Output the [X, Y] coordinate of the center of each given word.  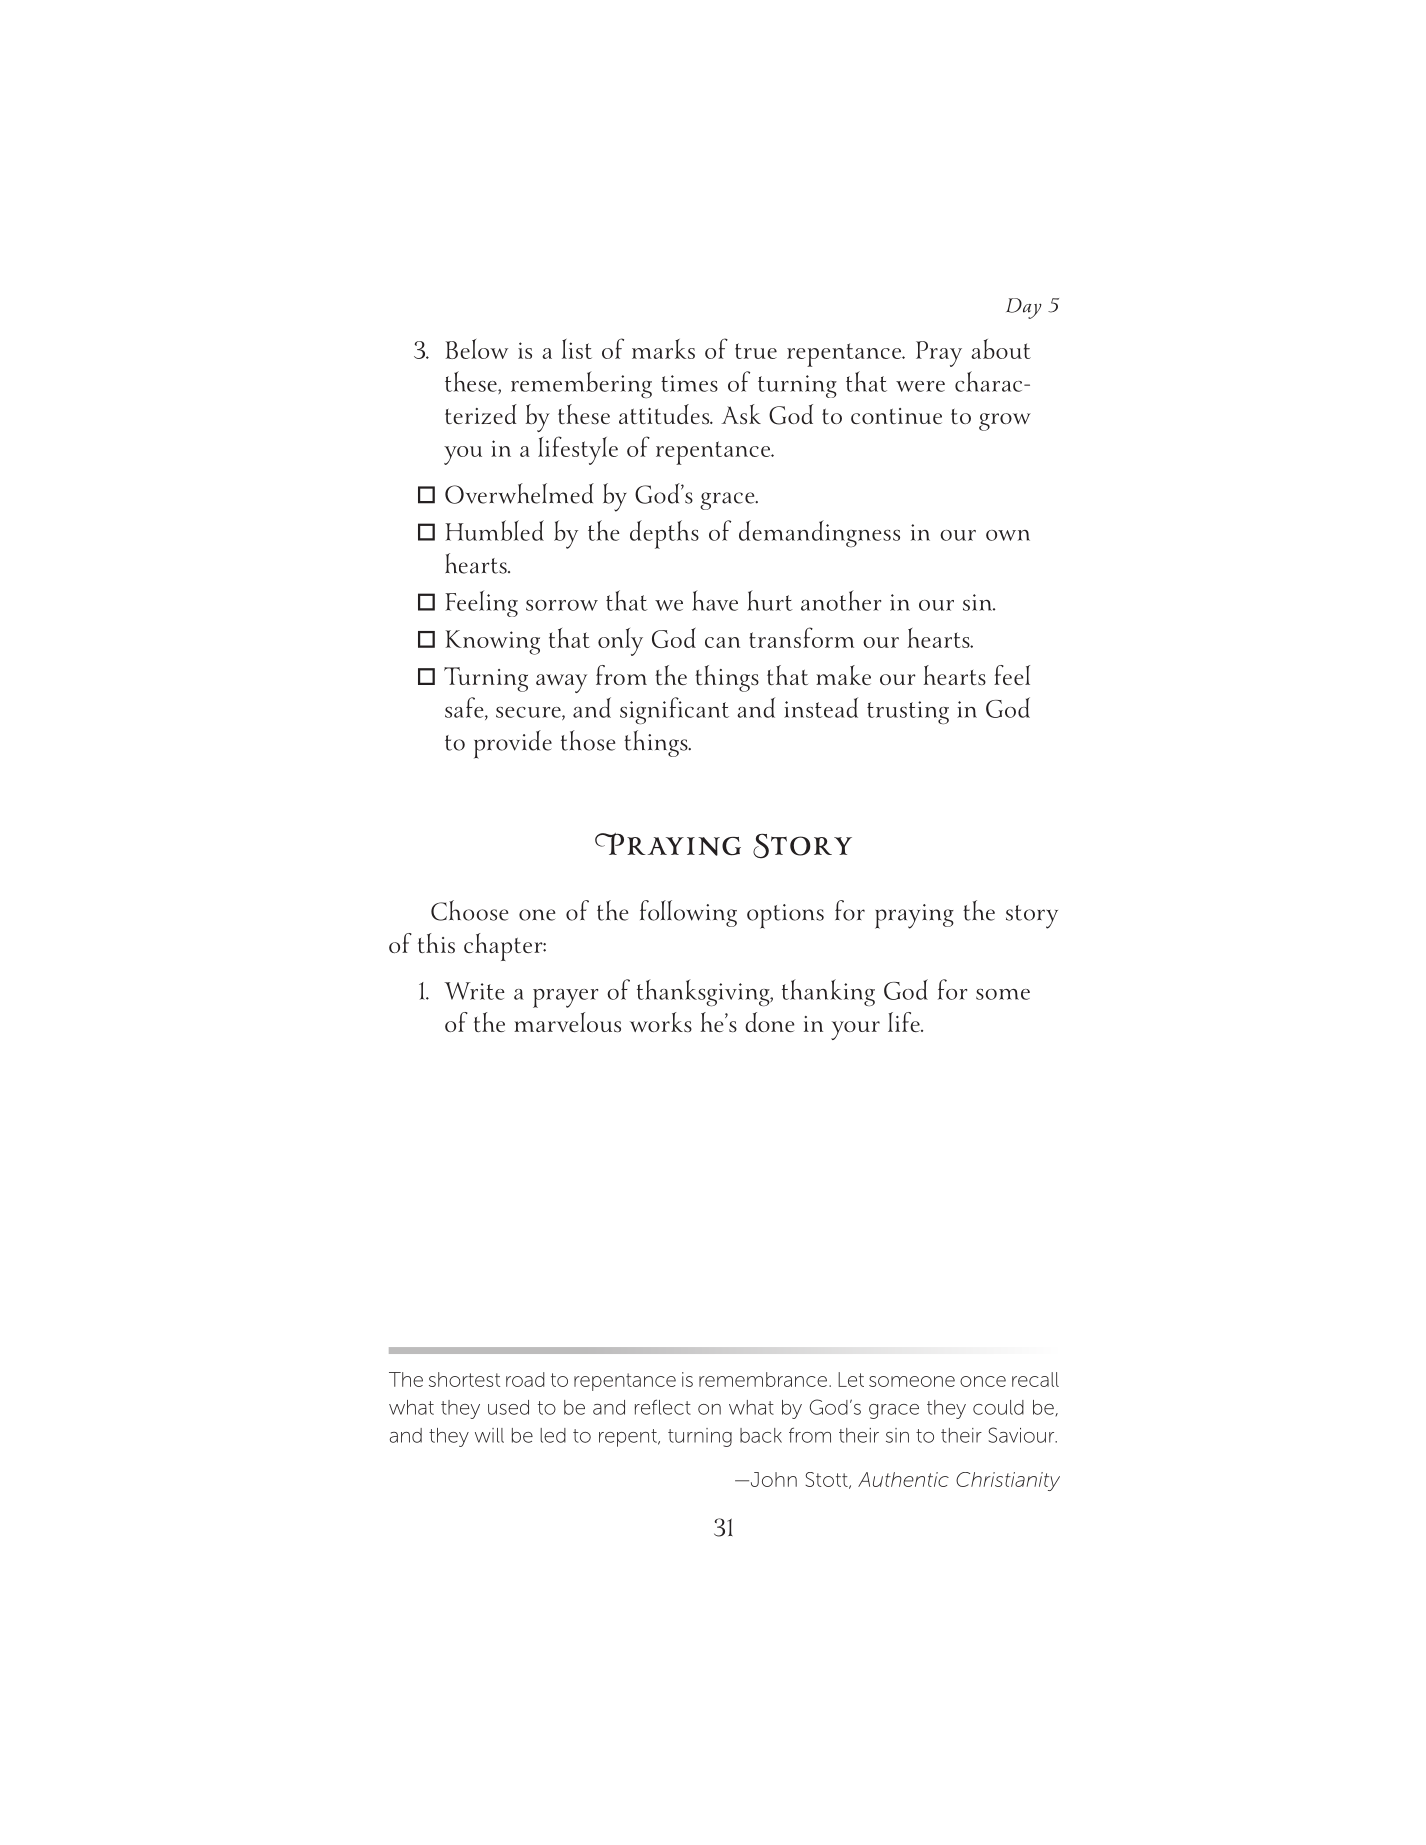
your [855, 1030]
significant [674, 711]
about [1001, 349]
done [770, 1022]
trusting [908, 712]
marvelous [567, 1022]
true [756, 351]
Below [477, 349]
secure [529, 713]
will [489, 1435]
